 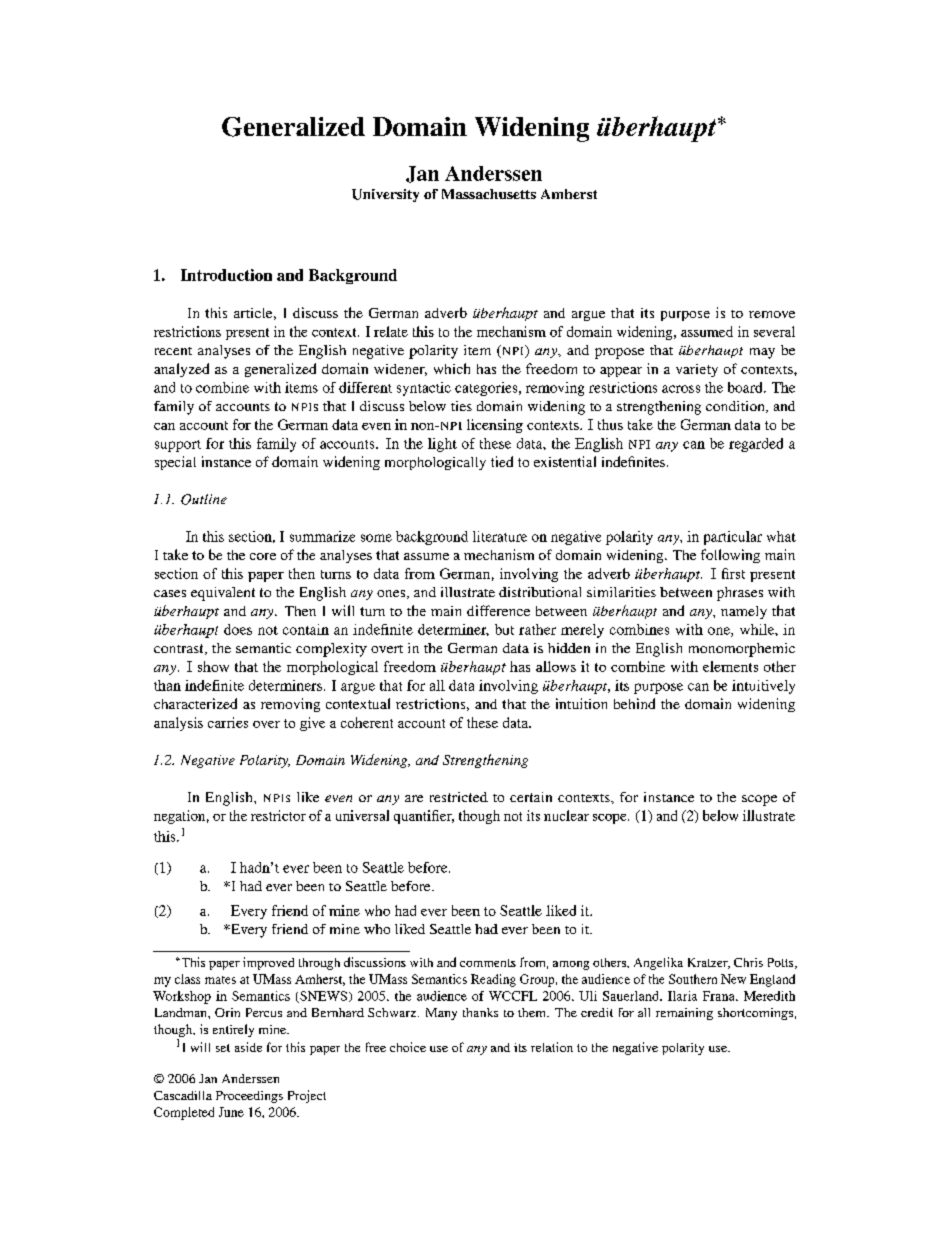 What do you see at coordinates (489, 194) in the image?
I see `Massachusetts` at bounding box center [489, 194].
